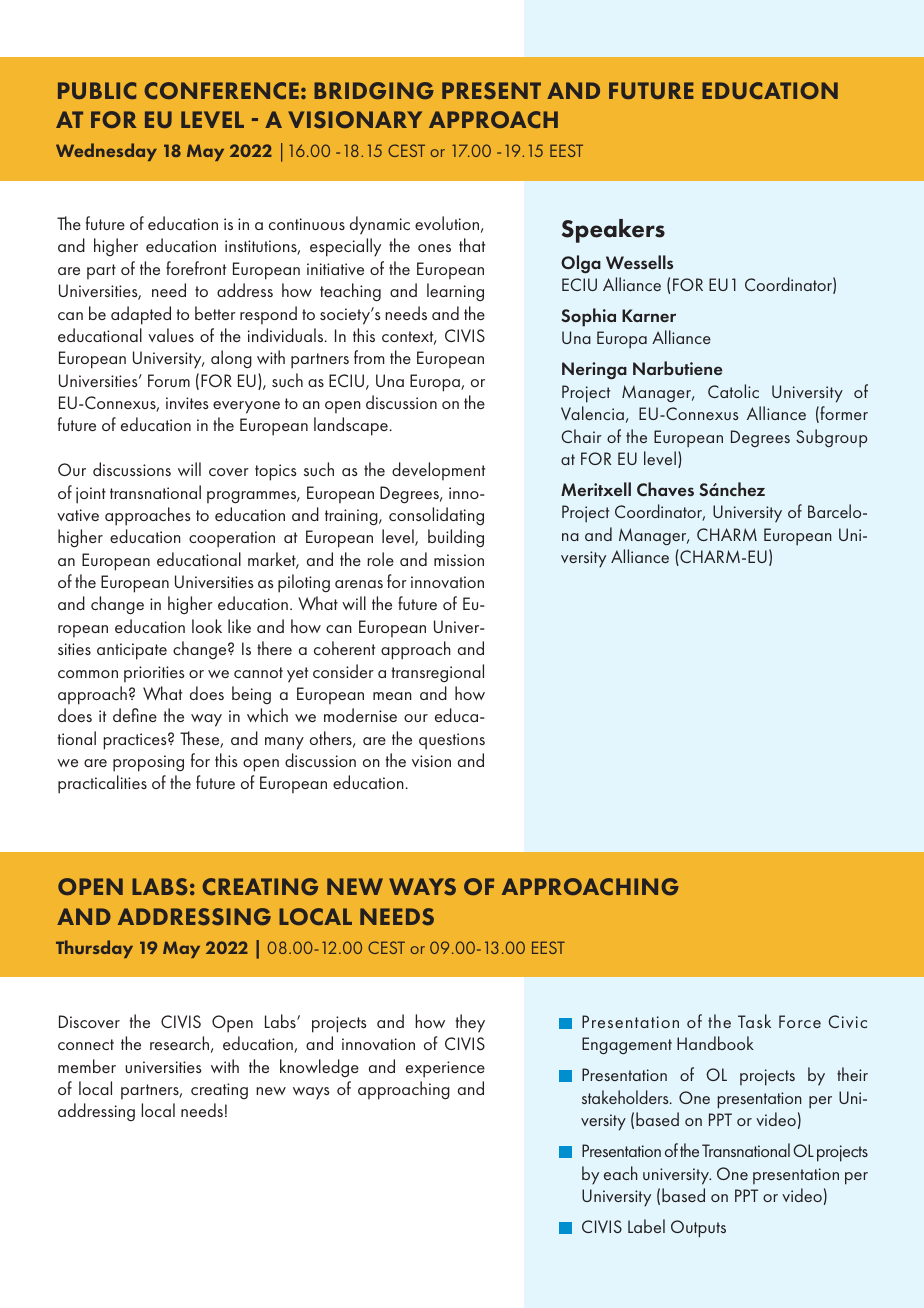  Describe the element at coordinates (831, 438) in the screenshot. I see `Subgroup` at that location.
